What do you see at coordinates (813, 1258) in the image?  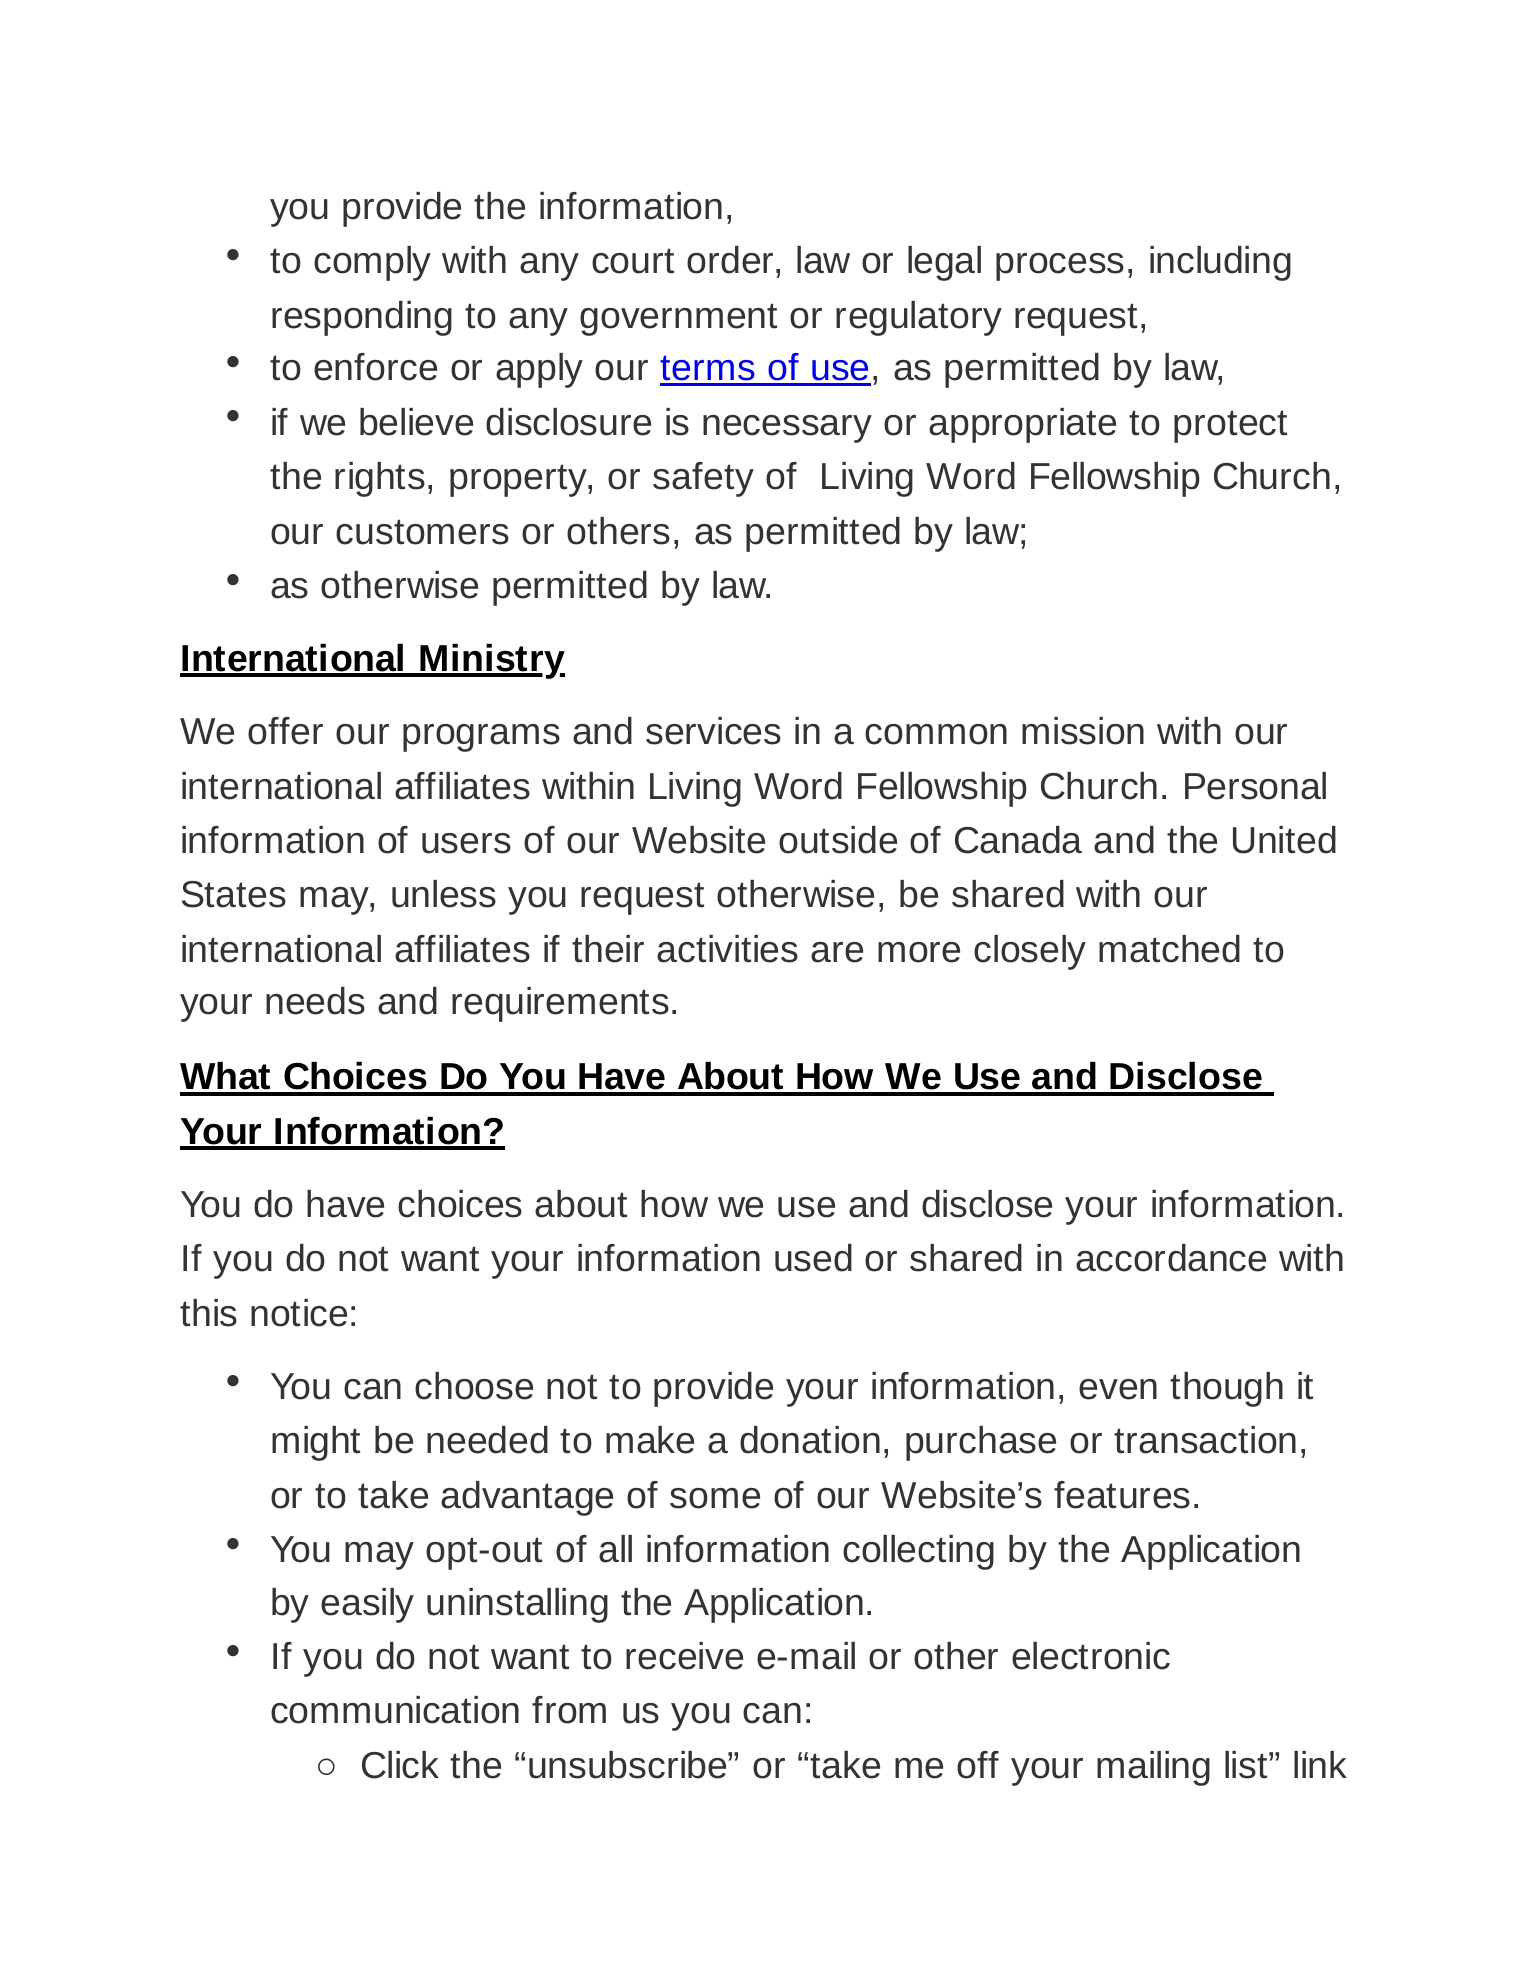 I see `used` at bounding box center [813, 1258].
